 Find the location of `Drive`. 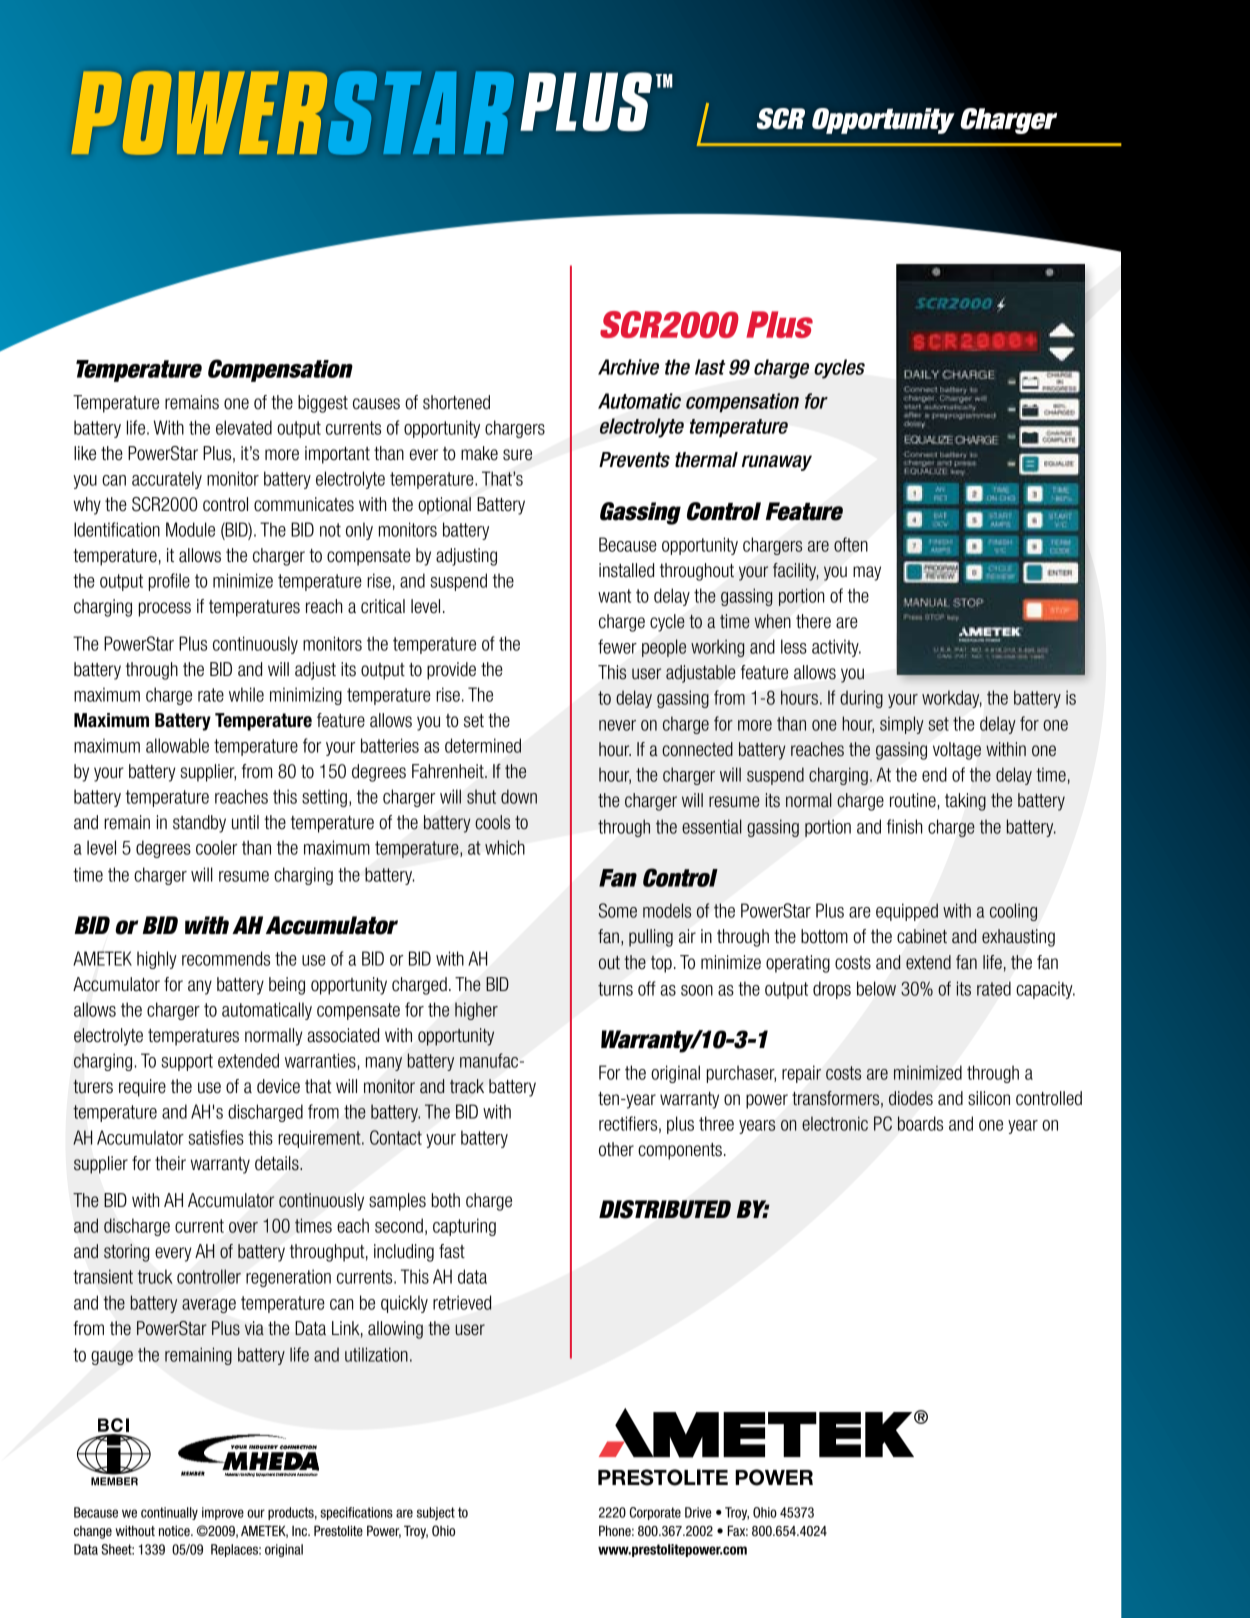

Drive is located at coordinates (698, 1512).
